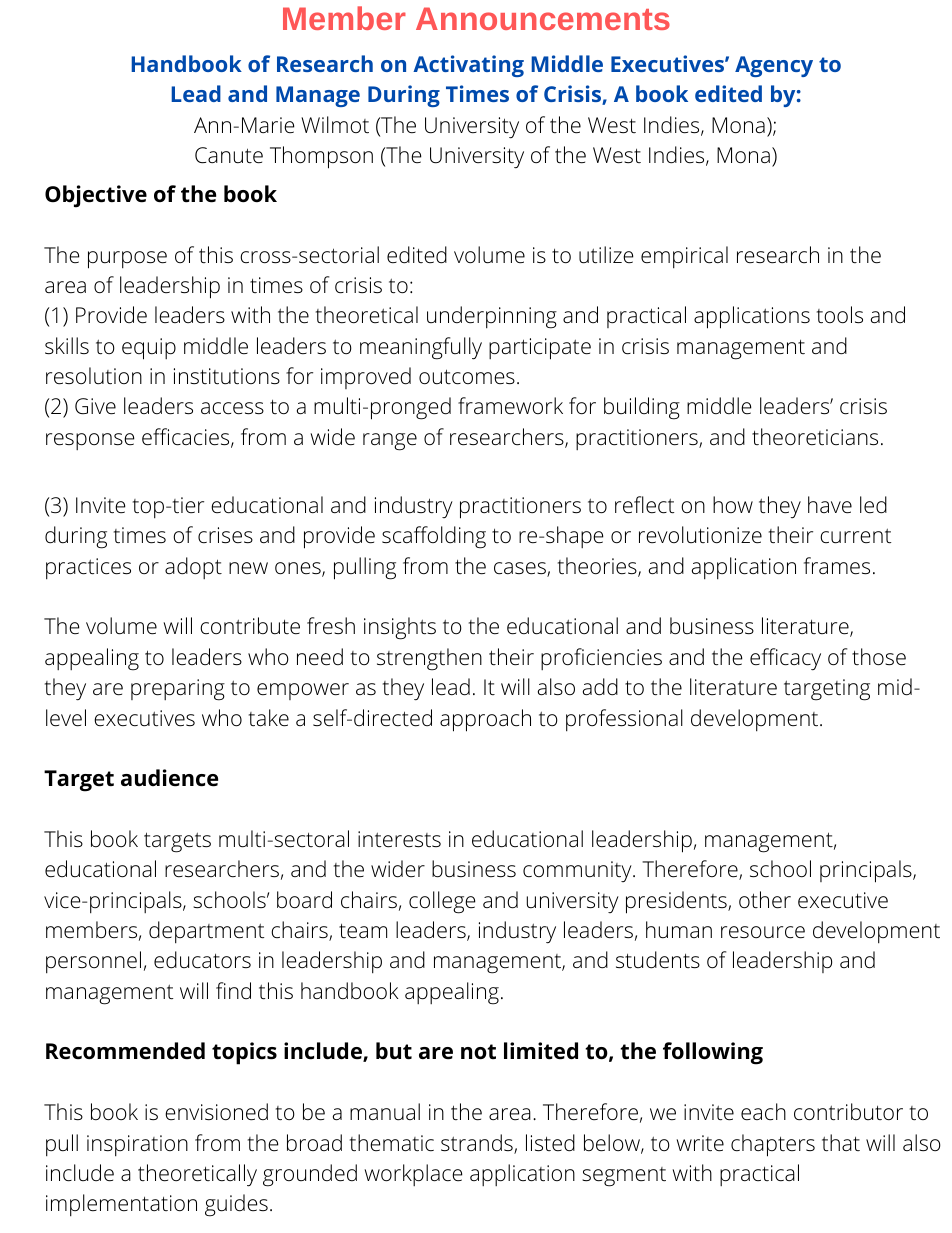 Image resolution: width=952 pixels, height=1233 pixels. I want to click on approach, so click(485, 720).
